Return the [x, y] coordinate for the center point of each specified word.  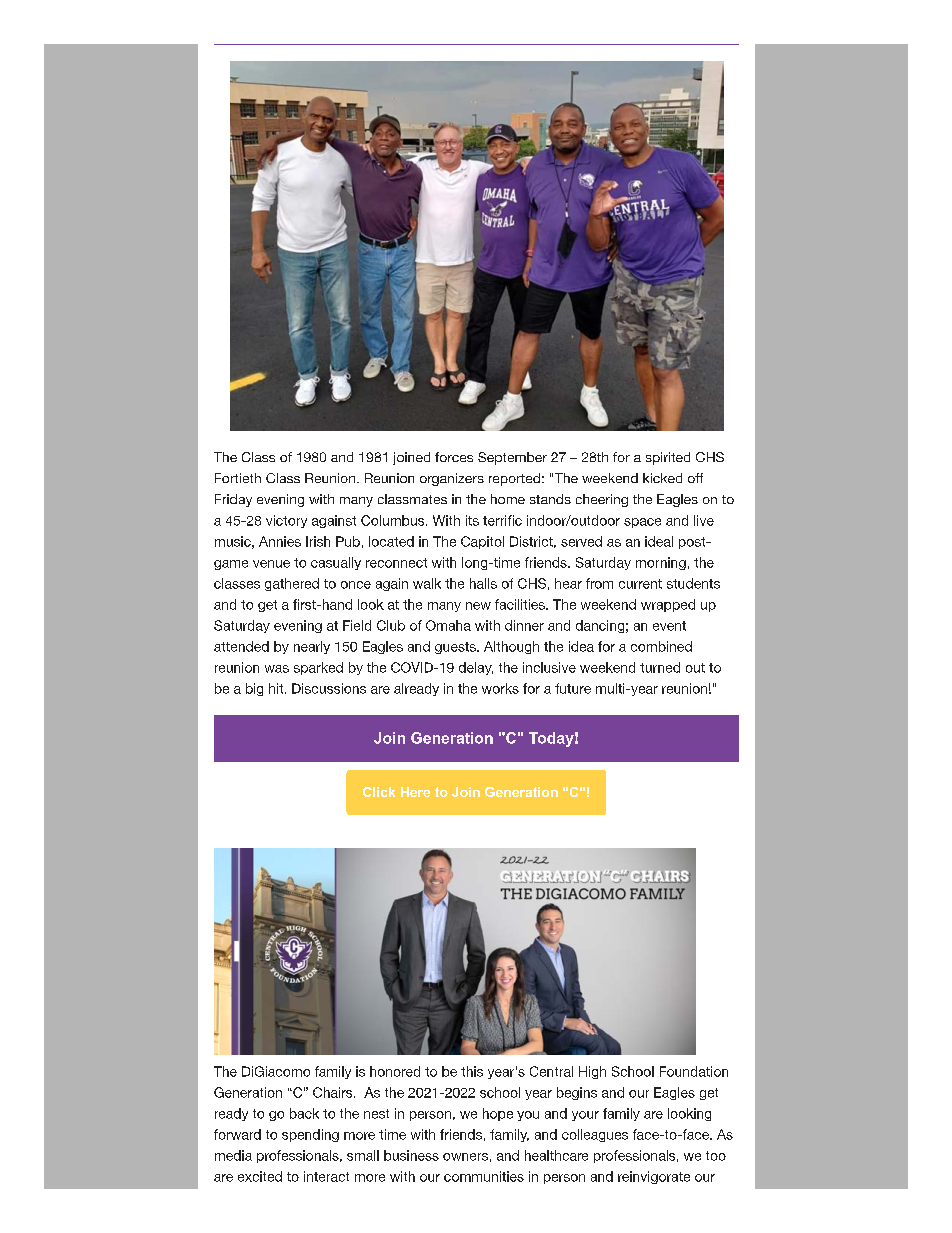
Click [379, 792]
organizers [452, 479]
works [500, 688]
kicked [662, 478]
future [573, 688]
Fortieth [238, 478]
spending [310, 1135]
